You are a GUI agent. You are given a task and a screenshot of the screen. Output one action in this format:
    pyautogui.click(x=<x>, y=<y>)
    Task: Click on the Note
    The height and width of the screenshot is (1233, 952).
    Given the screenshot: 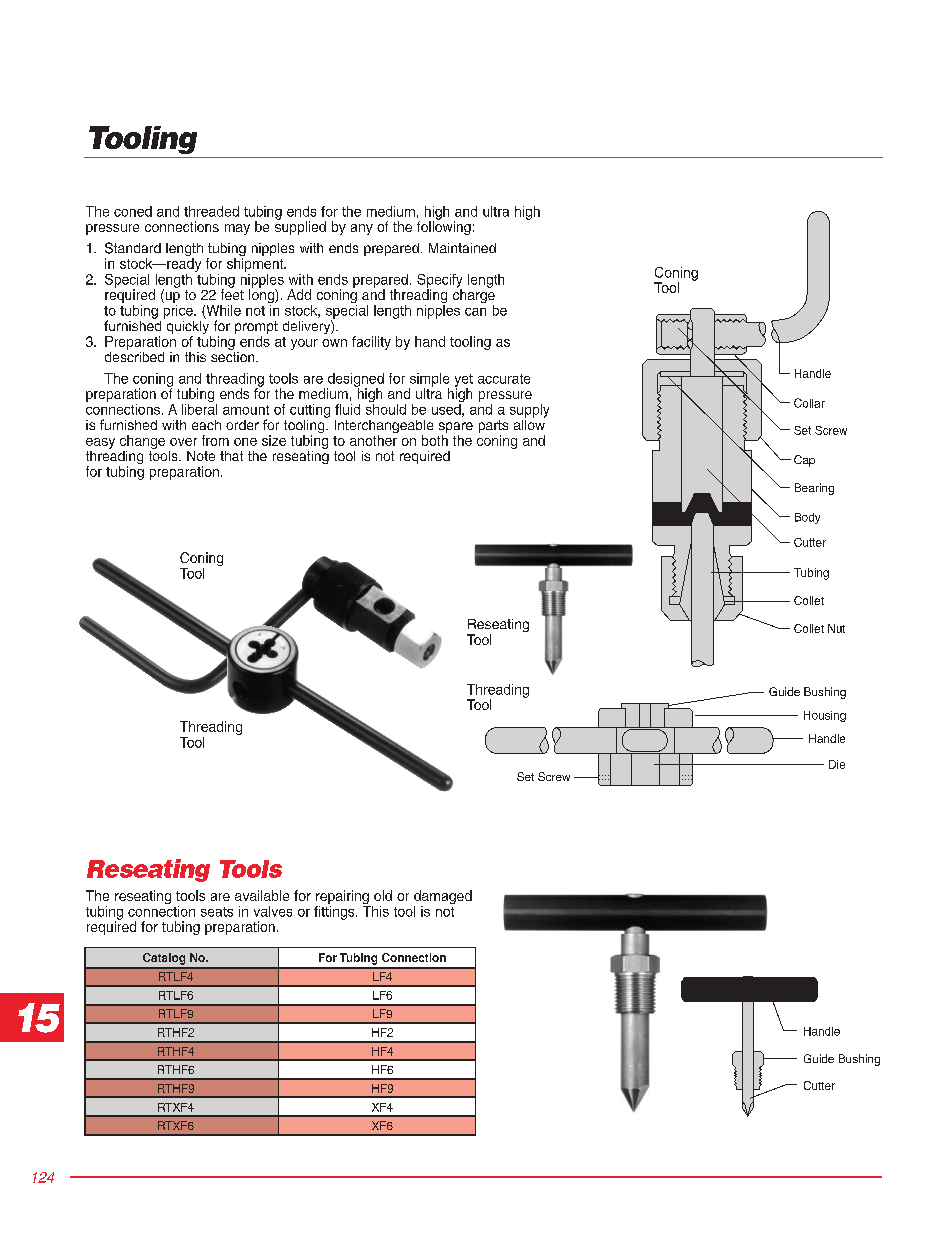 What is the action you would take?
    pyautogui.click(x=201, y=456)
